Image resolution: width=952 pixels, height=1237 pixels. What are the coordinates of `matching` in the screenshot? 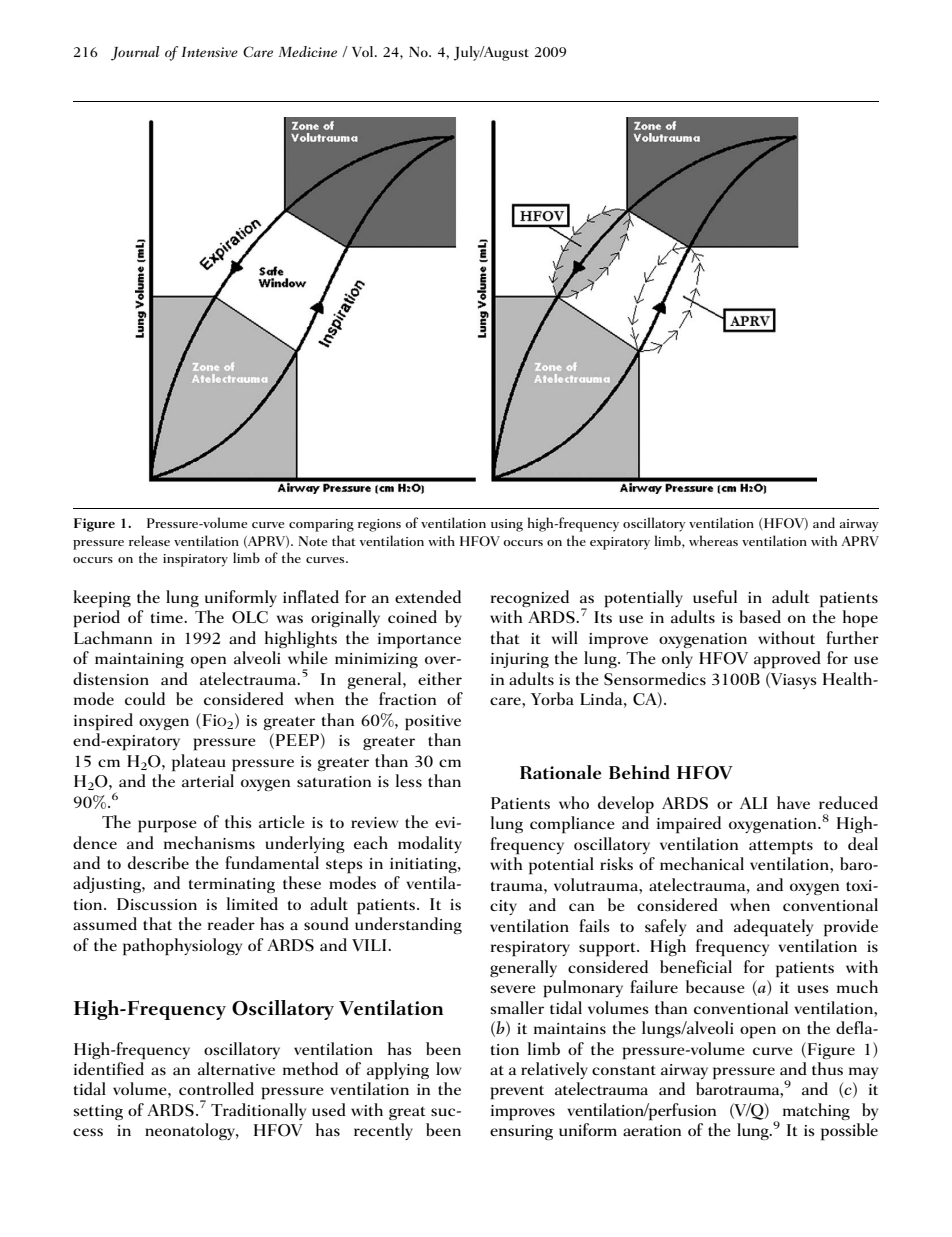 It's located at (816, 1111).
